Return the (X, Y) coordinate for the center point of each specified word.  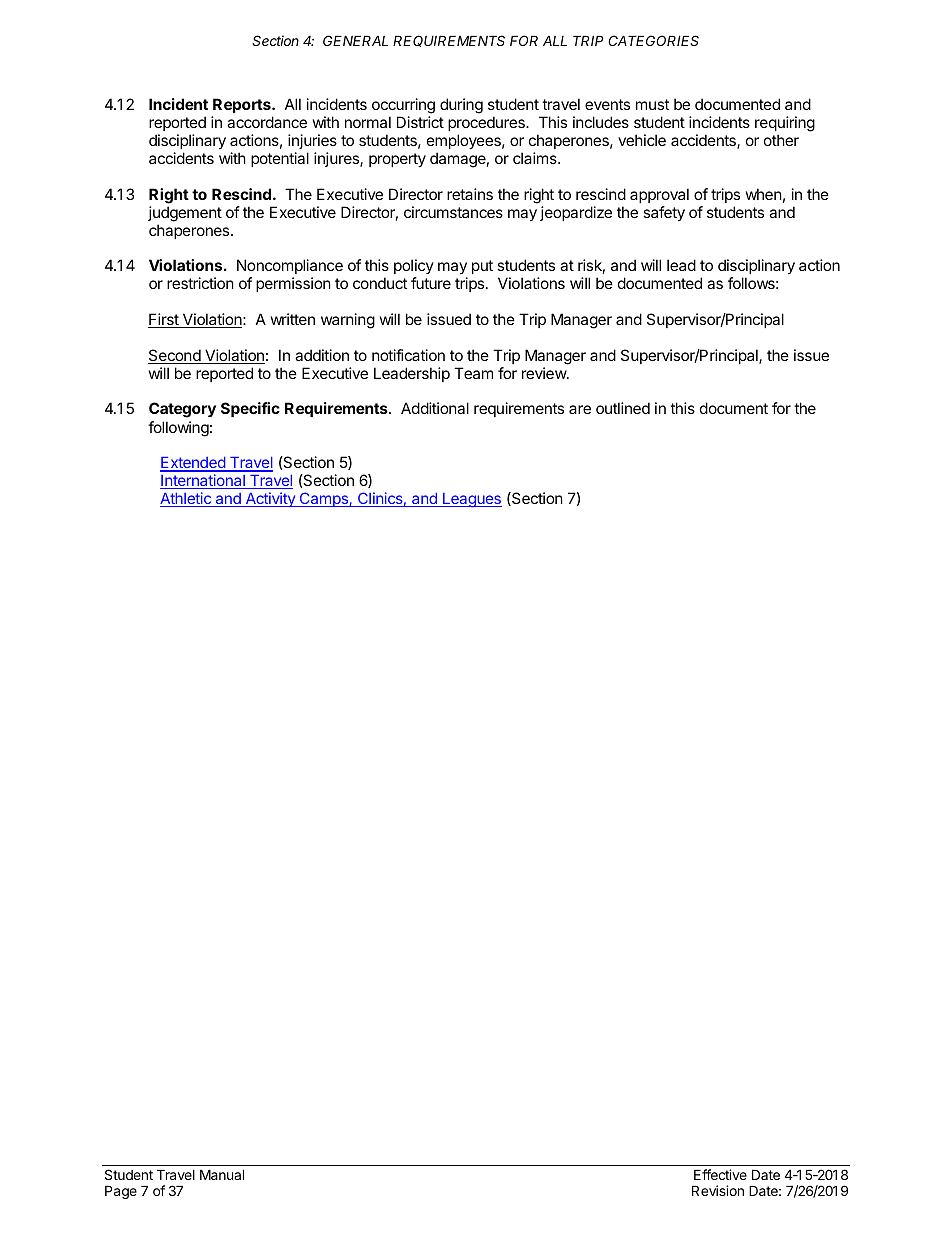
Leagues (471, 500)
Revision (718, 1190)
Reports (243, 105)
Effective (720, 1174)
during (461, 106)
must (652, 104)
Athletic (186, 499)
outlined (623, 408)
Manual (222, 1174)
